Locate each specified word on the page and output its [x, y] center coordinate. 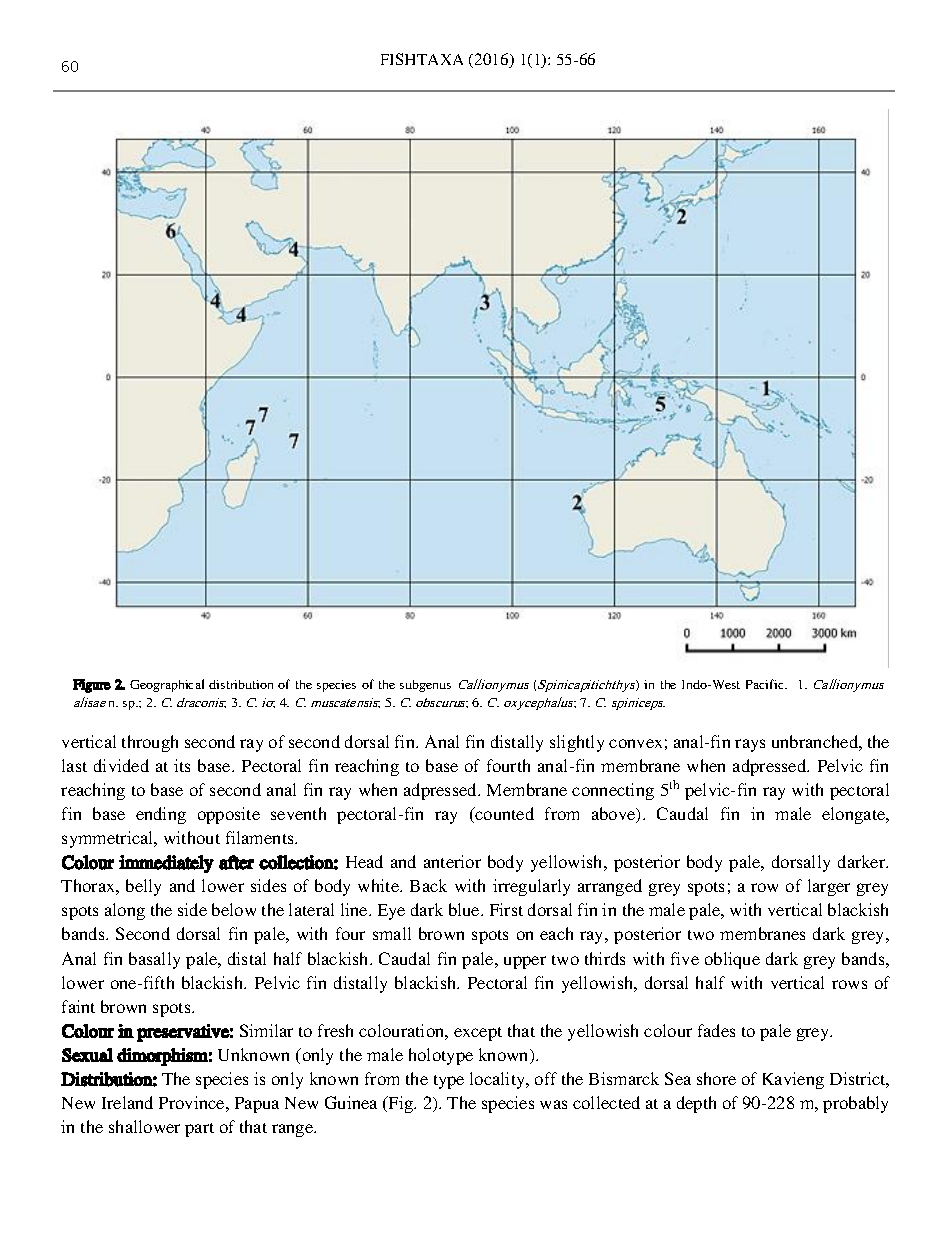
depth [696, 1104]
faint [78, 1006]
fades [716, 1030]
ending [161, 815]
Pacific [766, 684]
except [478, 1034]
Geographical [167, 685]
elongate [855, 815]
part [199, 1130]
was [553, 1104]
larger [829, 887]
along [125, 911]
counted [504, 813]
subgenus [425, 686]
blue [465, 909]
